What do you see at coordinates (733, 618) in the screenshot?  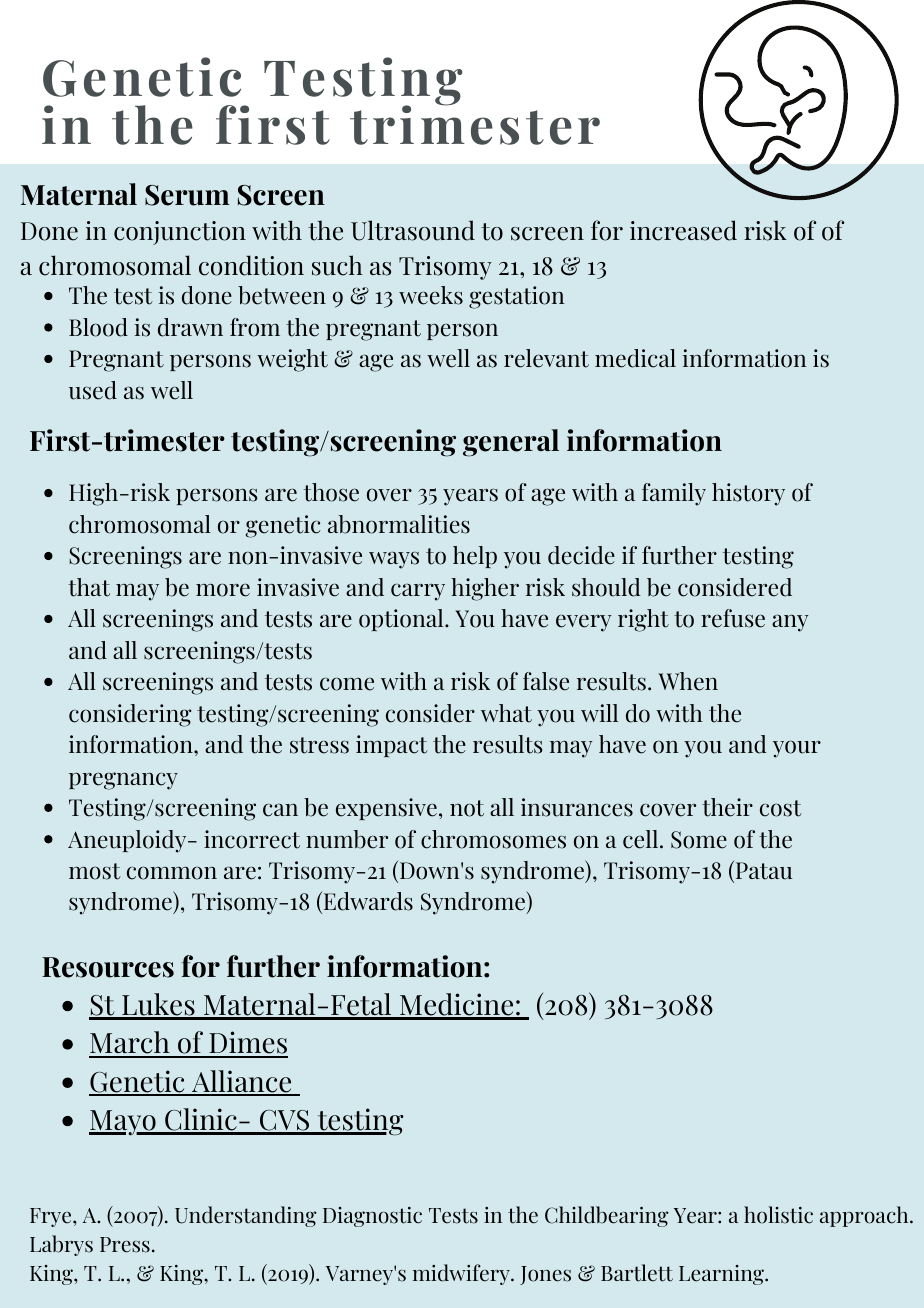 I see `refuse` at bounding box center [733, 618].
